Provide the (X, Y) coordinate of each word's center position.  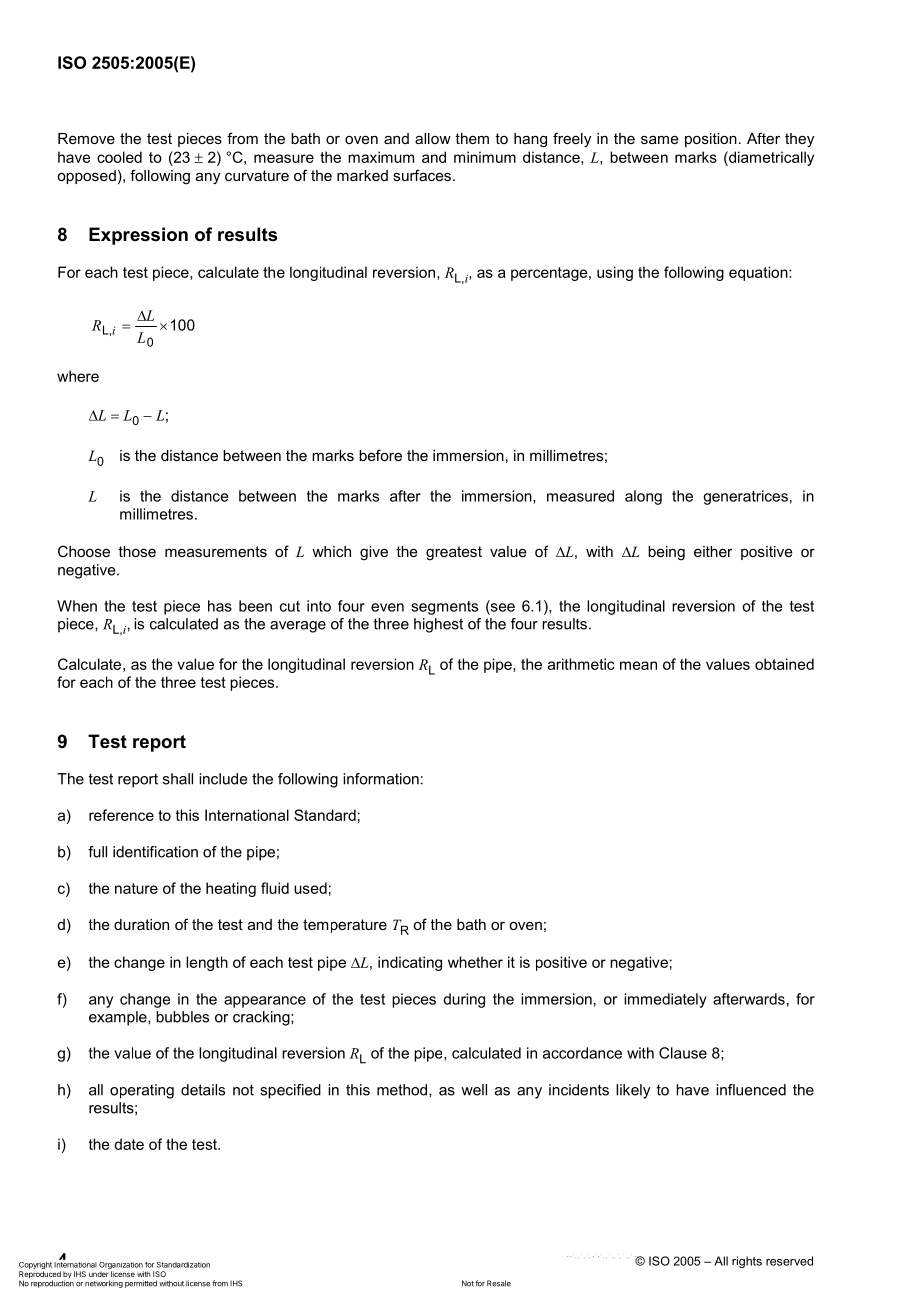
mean (638, 665)
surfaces (422, 175)
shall (178, 779)
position (711, 140)
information (381, 779)
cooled (119, 157)
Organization (121, 1267)
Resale (499, 1283)
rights (747, 1262)
